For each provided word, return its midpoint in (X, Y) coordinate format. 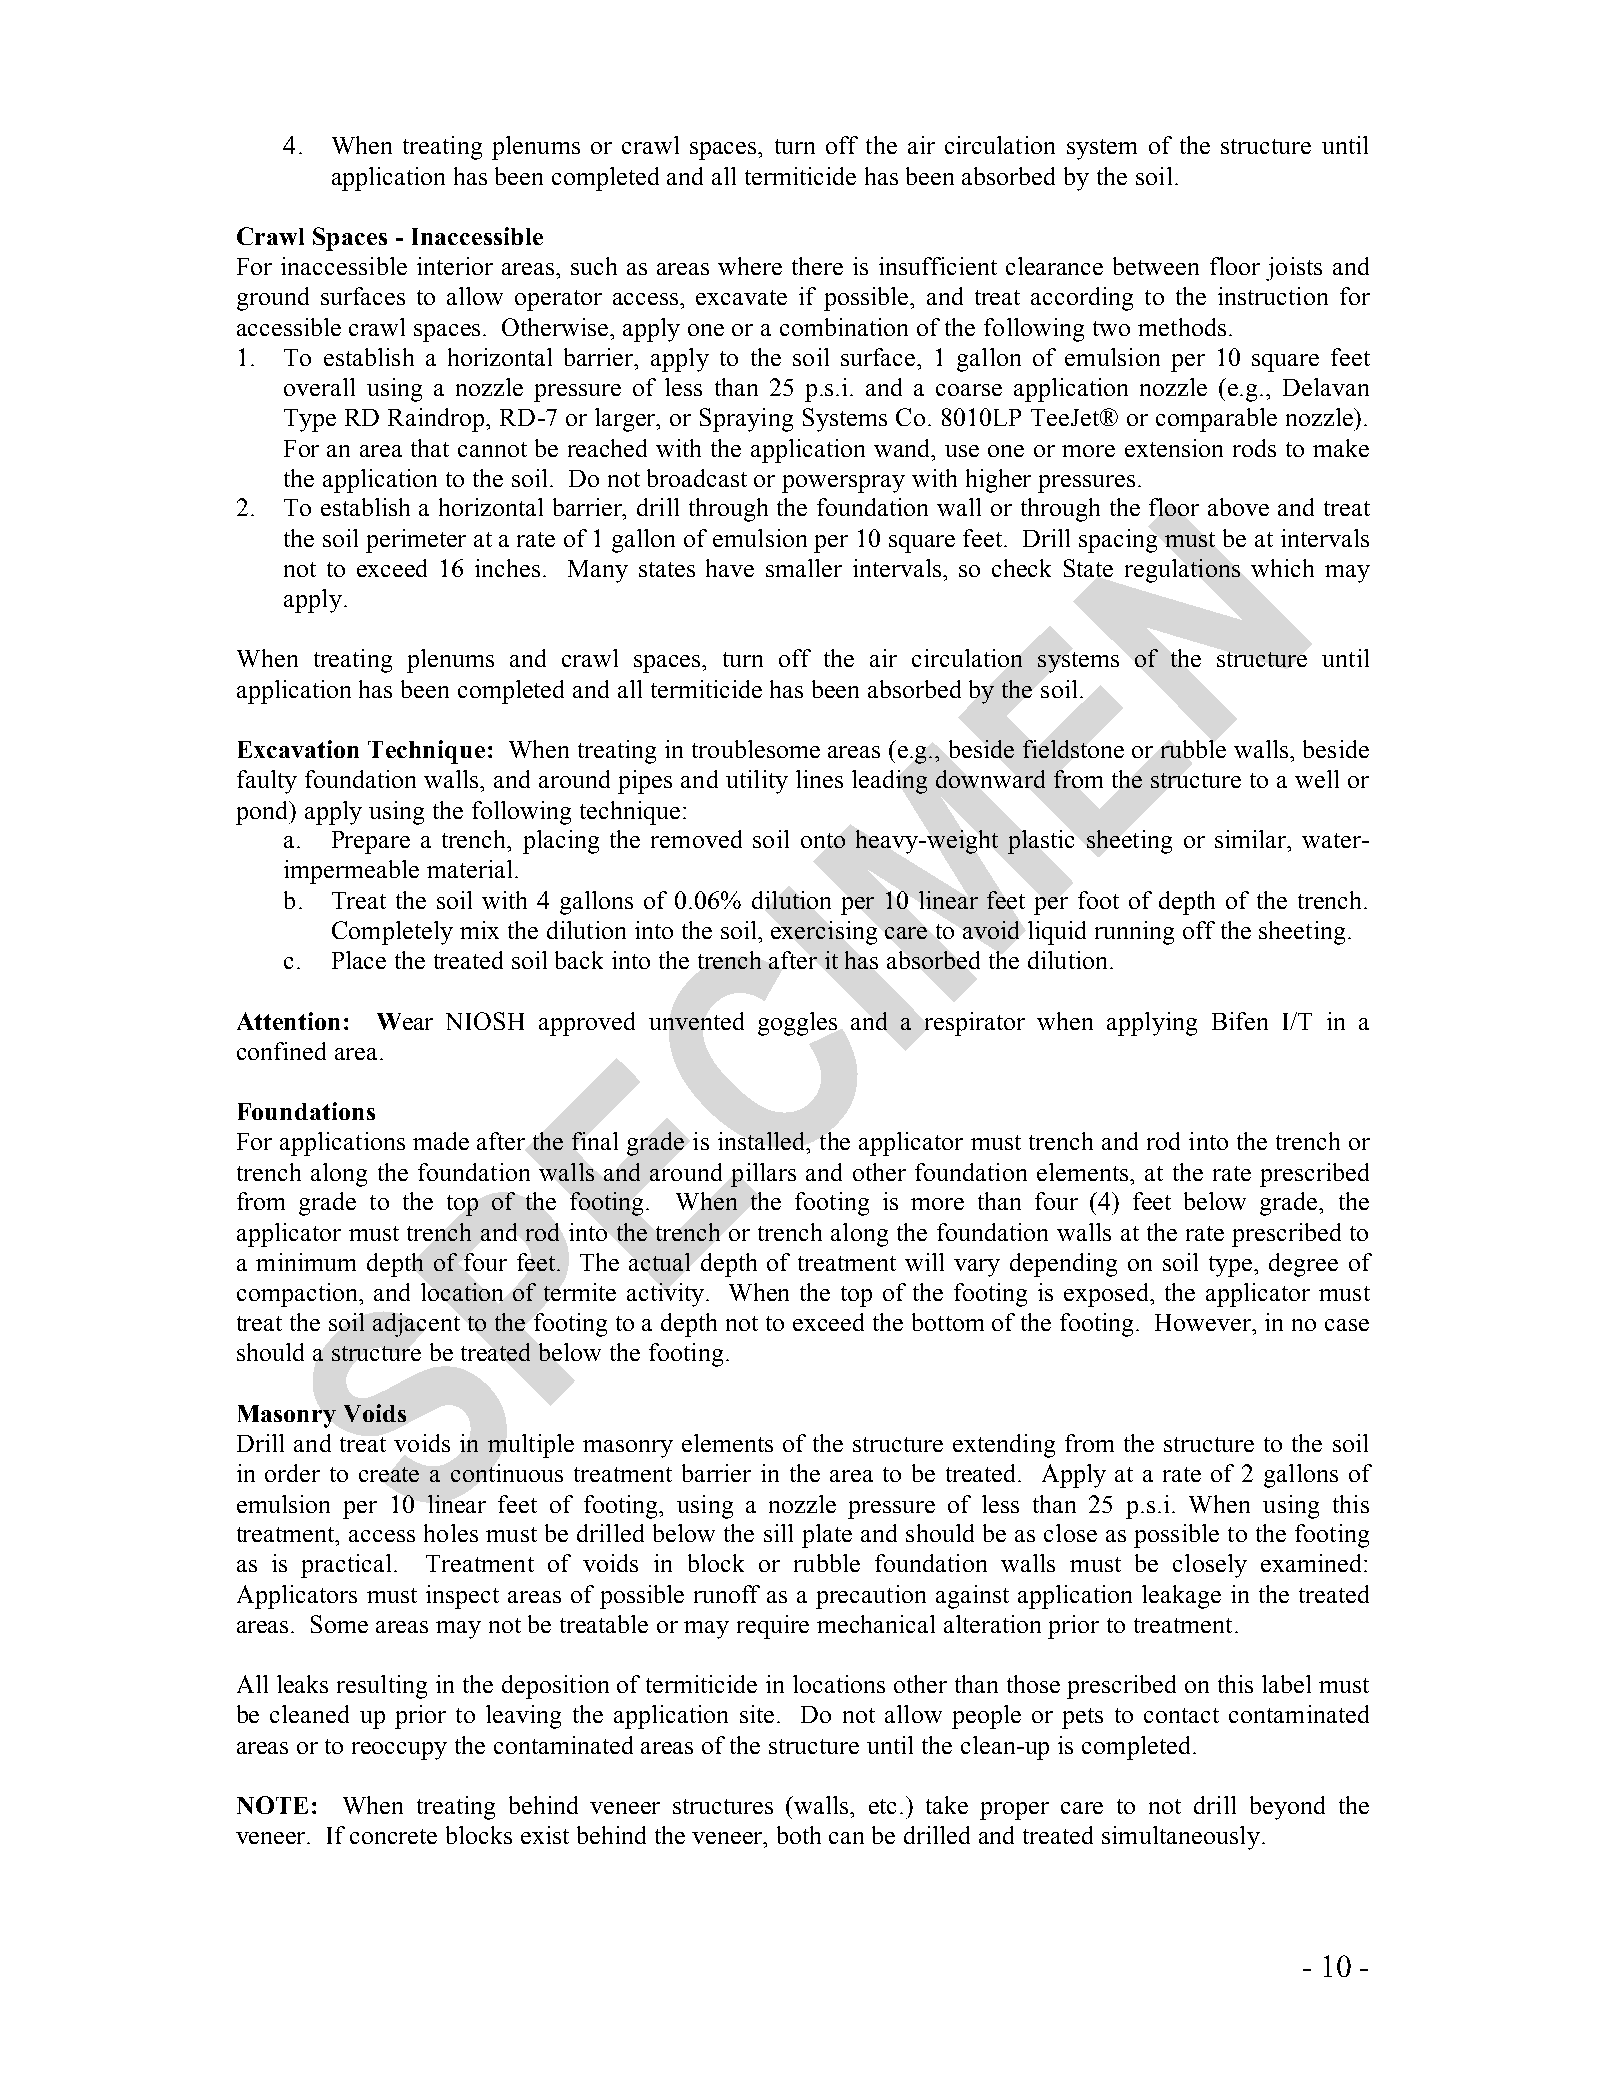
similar (1252, 839)
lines (819, 779)
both (799, 1835)
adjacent (416, 1325)
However (1204, 1322)
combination (844, 327)
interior (455, 266)
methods (1182, 327)
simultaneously (1181, 1838)
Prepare (371, 842)
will (924, 1262)
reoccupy (399, 1751)
